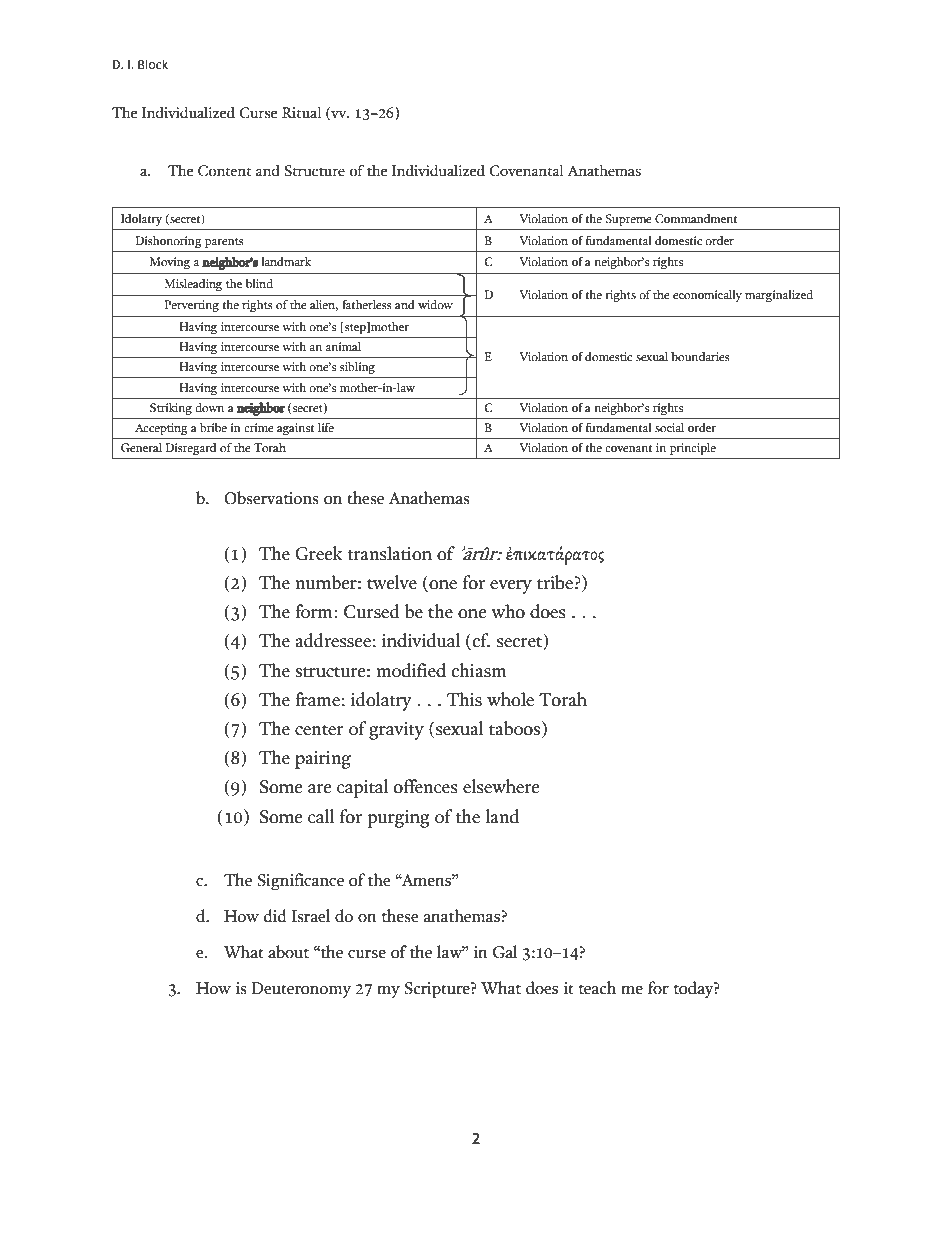  Describe the element at coordinates (288, 952) in the screenshot. I see `about` at that location.
